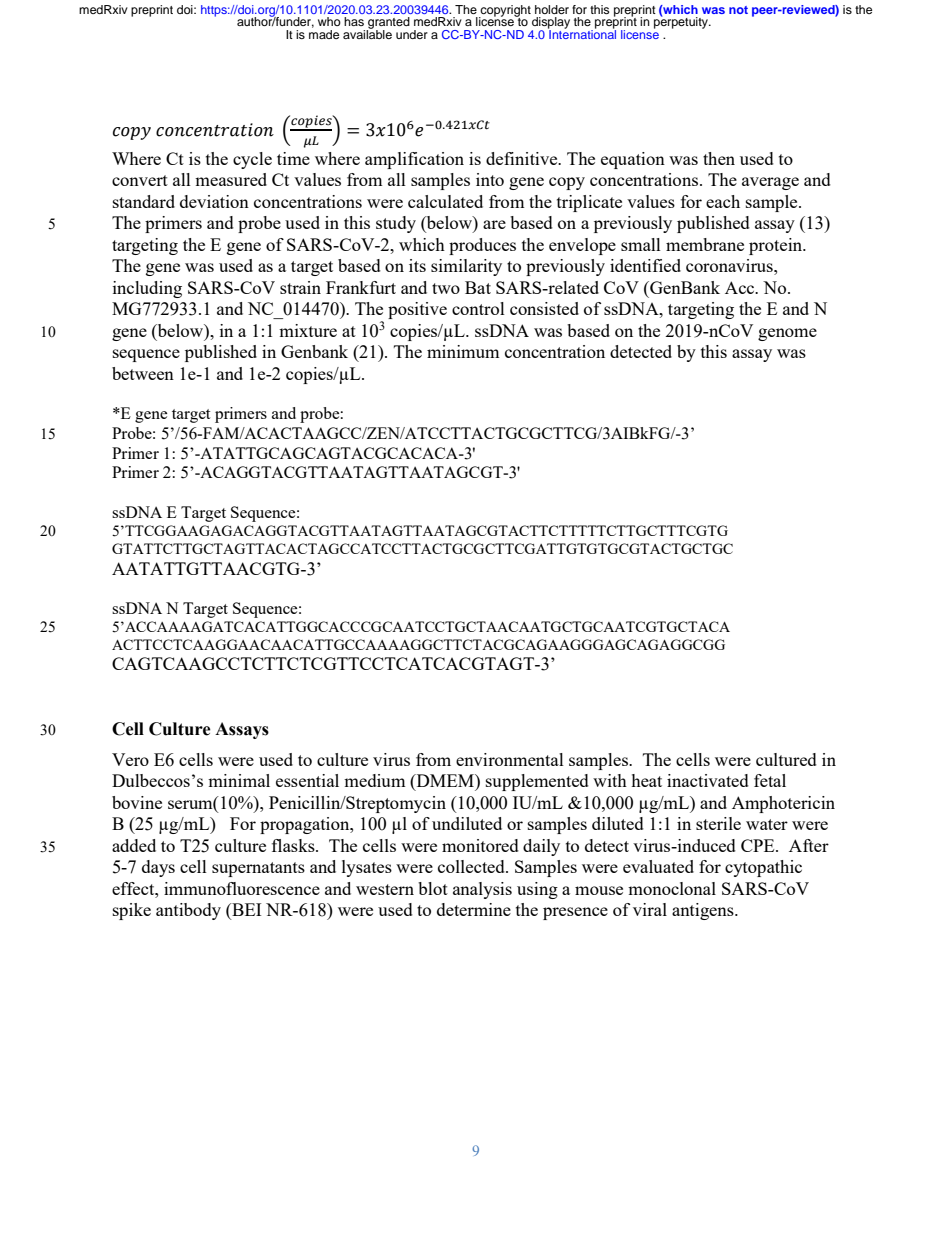 The width and height of the page is (952, 1233). I want to click on environmental, so click(510, 759).
